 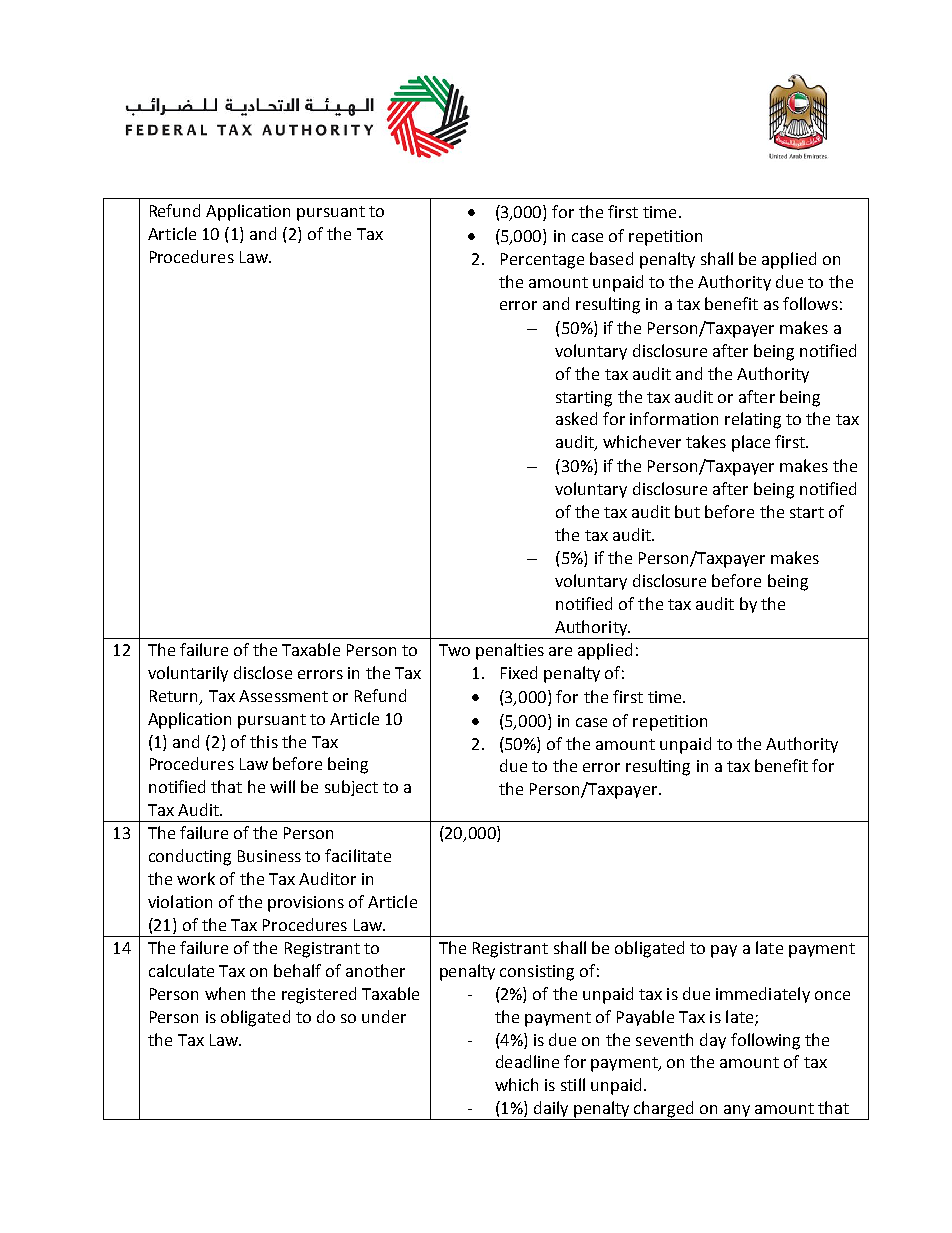 I want to click on when, so click(x=225, y=993).
